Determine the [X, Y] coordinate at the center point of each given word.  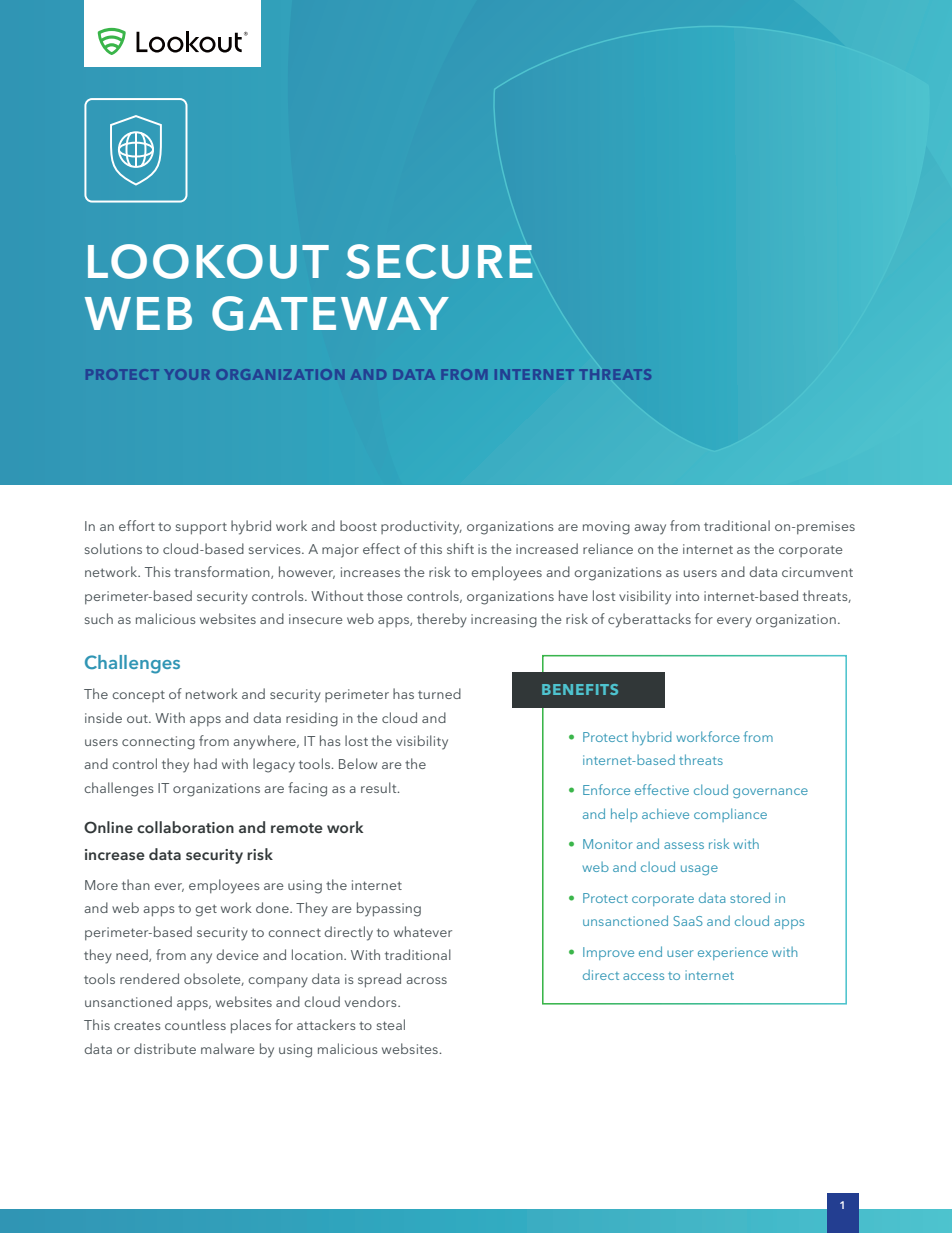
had [205, 763]
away [650, 529]
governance [770, 793]
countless [195, 1024]
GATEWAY [330, 313]
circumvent [817, 572]
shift [460, 548]
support [201, 528]
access [643, 976]
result [380, 787]
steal [391, 1024]
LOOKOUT [208, 261]
